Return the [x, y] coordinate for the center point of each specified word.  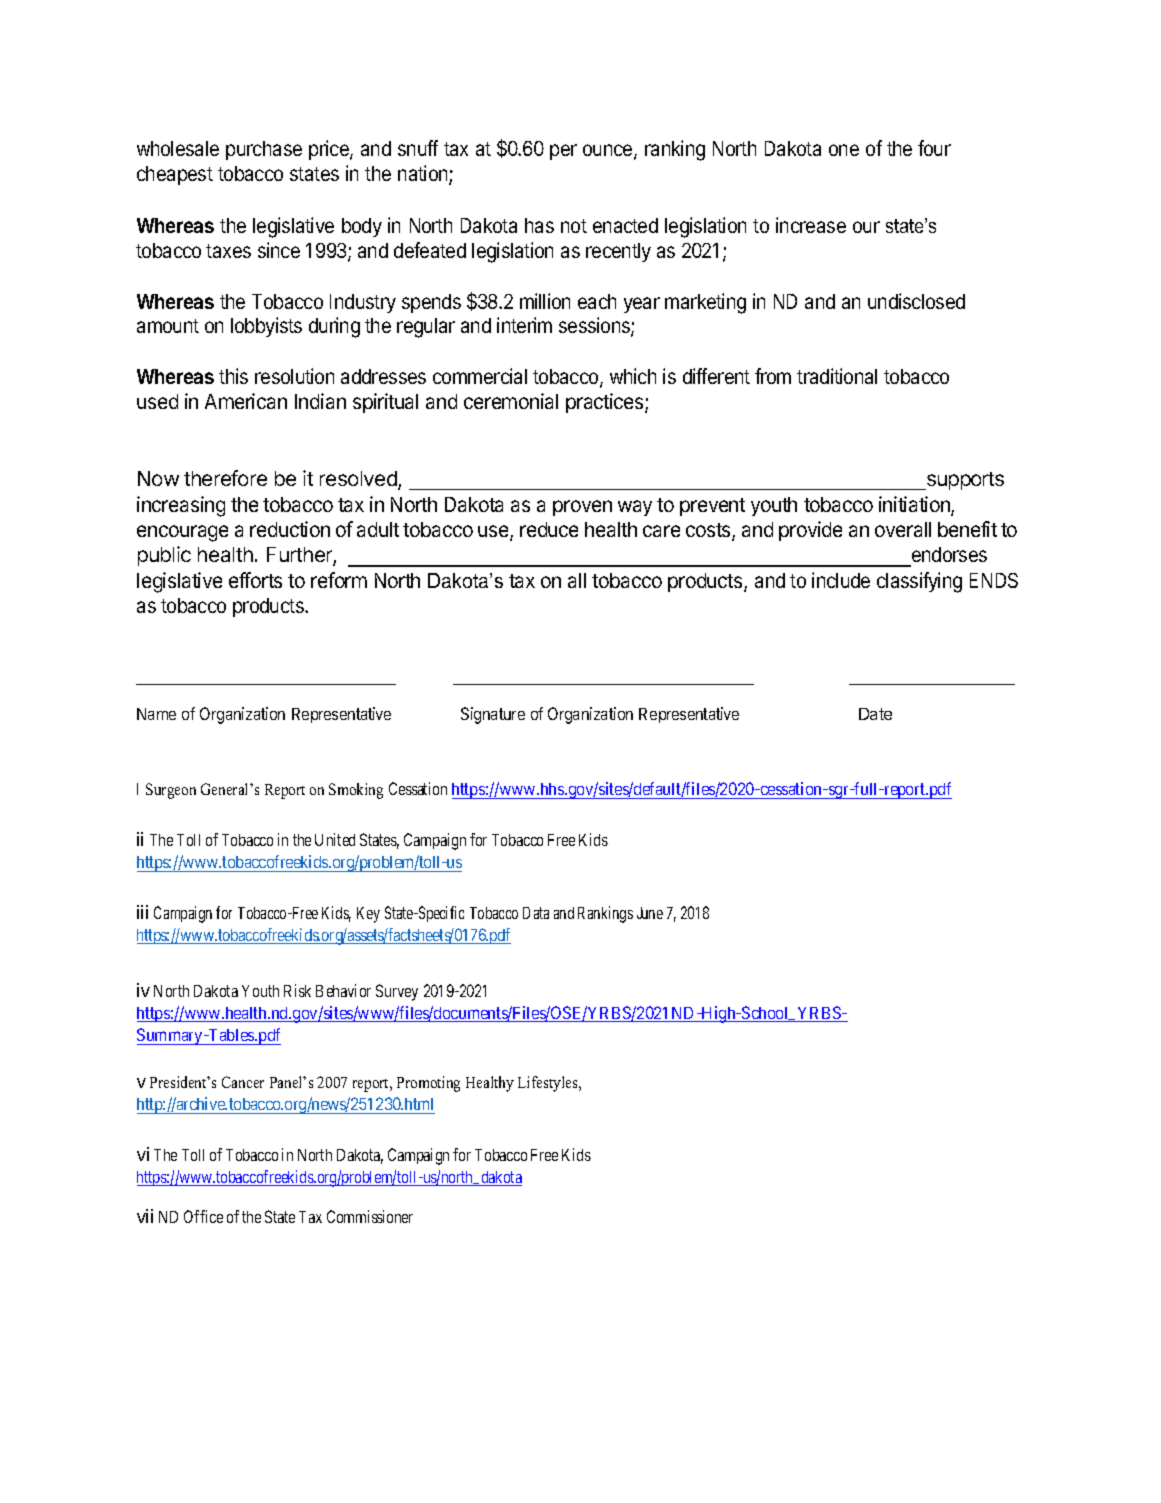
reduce [549, 529]
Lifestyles [549, 1084]
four [934, 148]
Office [203, 1216]
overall [903, 529]
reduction [290, 529]
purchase [264, 150]
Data [536, 913]
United [335, 839]
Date [875, 714]
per [563, 152]
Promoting [428, 1084]
